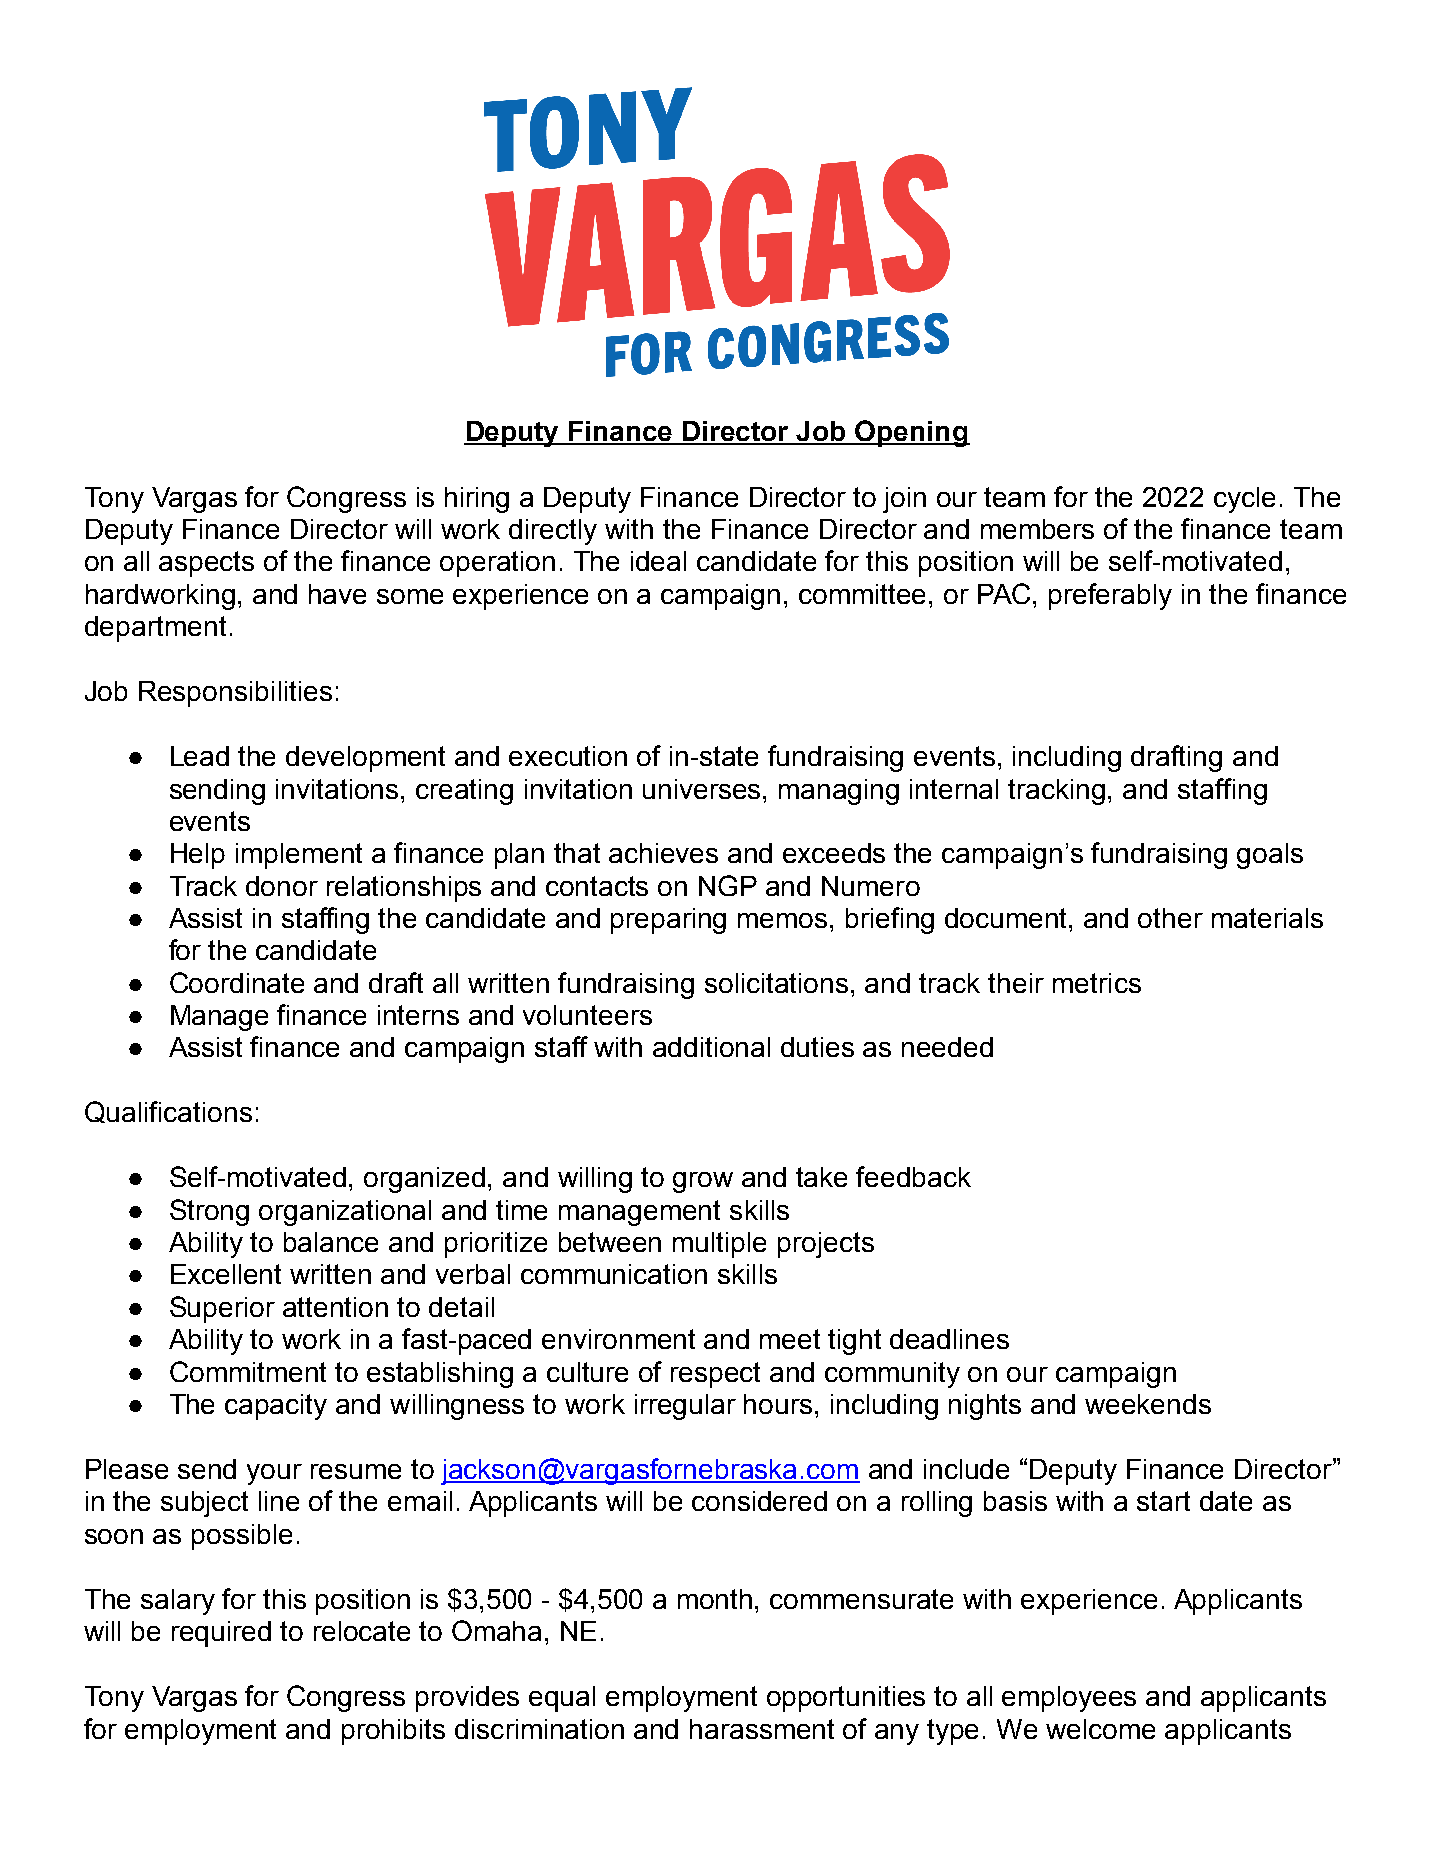 Image resolution: width=1434 pixels, height=1856 pixels. I want to click on ideal, so click(658, 561).
